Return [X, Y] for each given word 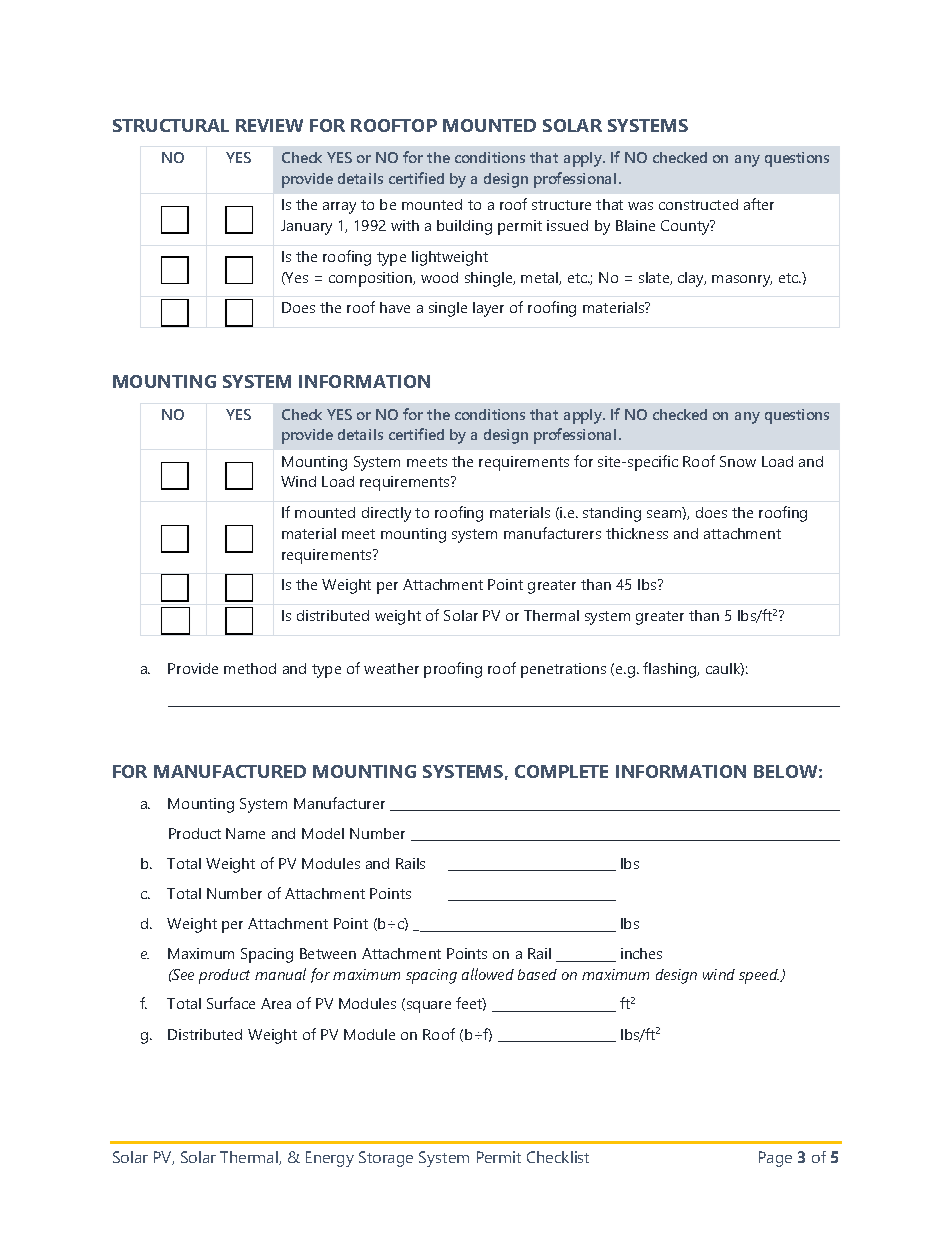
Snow [738, 461]
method [250, 668]
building [464, 227]
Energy [330, 1159]
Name [245, 833]
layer [488, 309]
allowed [488, 974]
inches [641, 953]
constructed [698, 204]
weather [391, 668]
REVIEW [269, 125]
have [395, 307]
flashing [671, 670]
